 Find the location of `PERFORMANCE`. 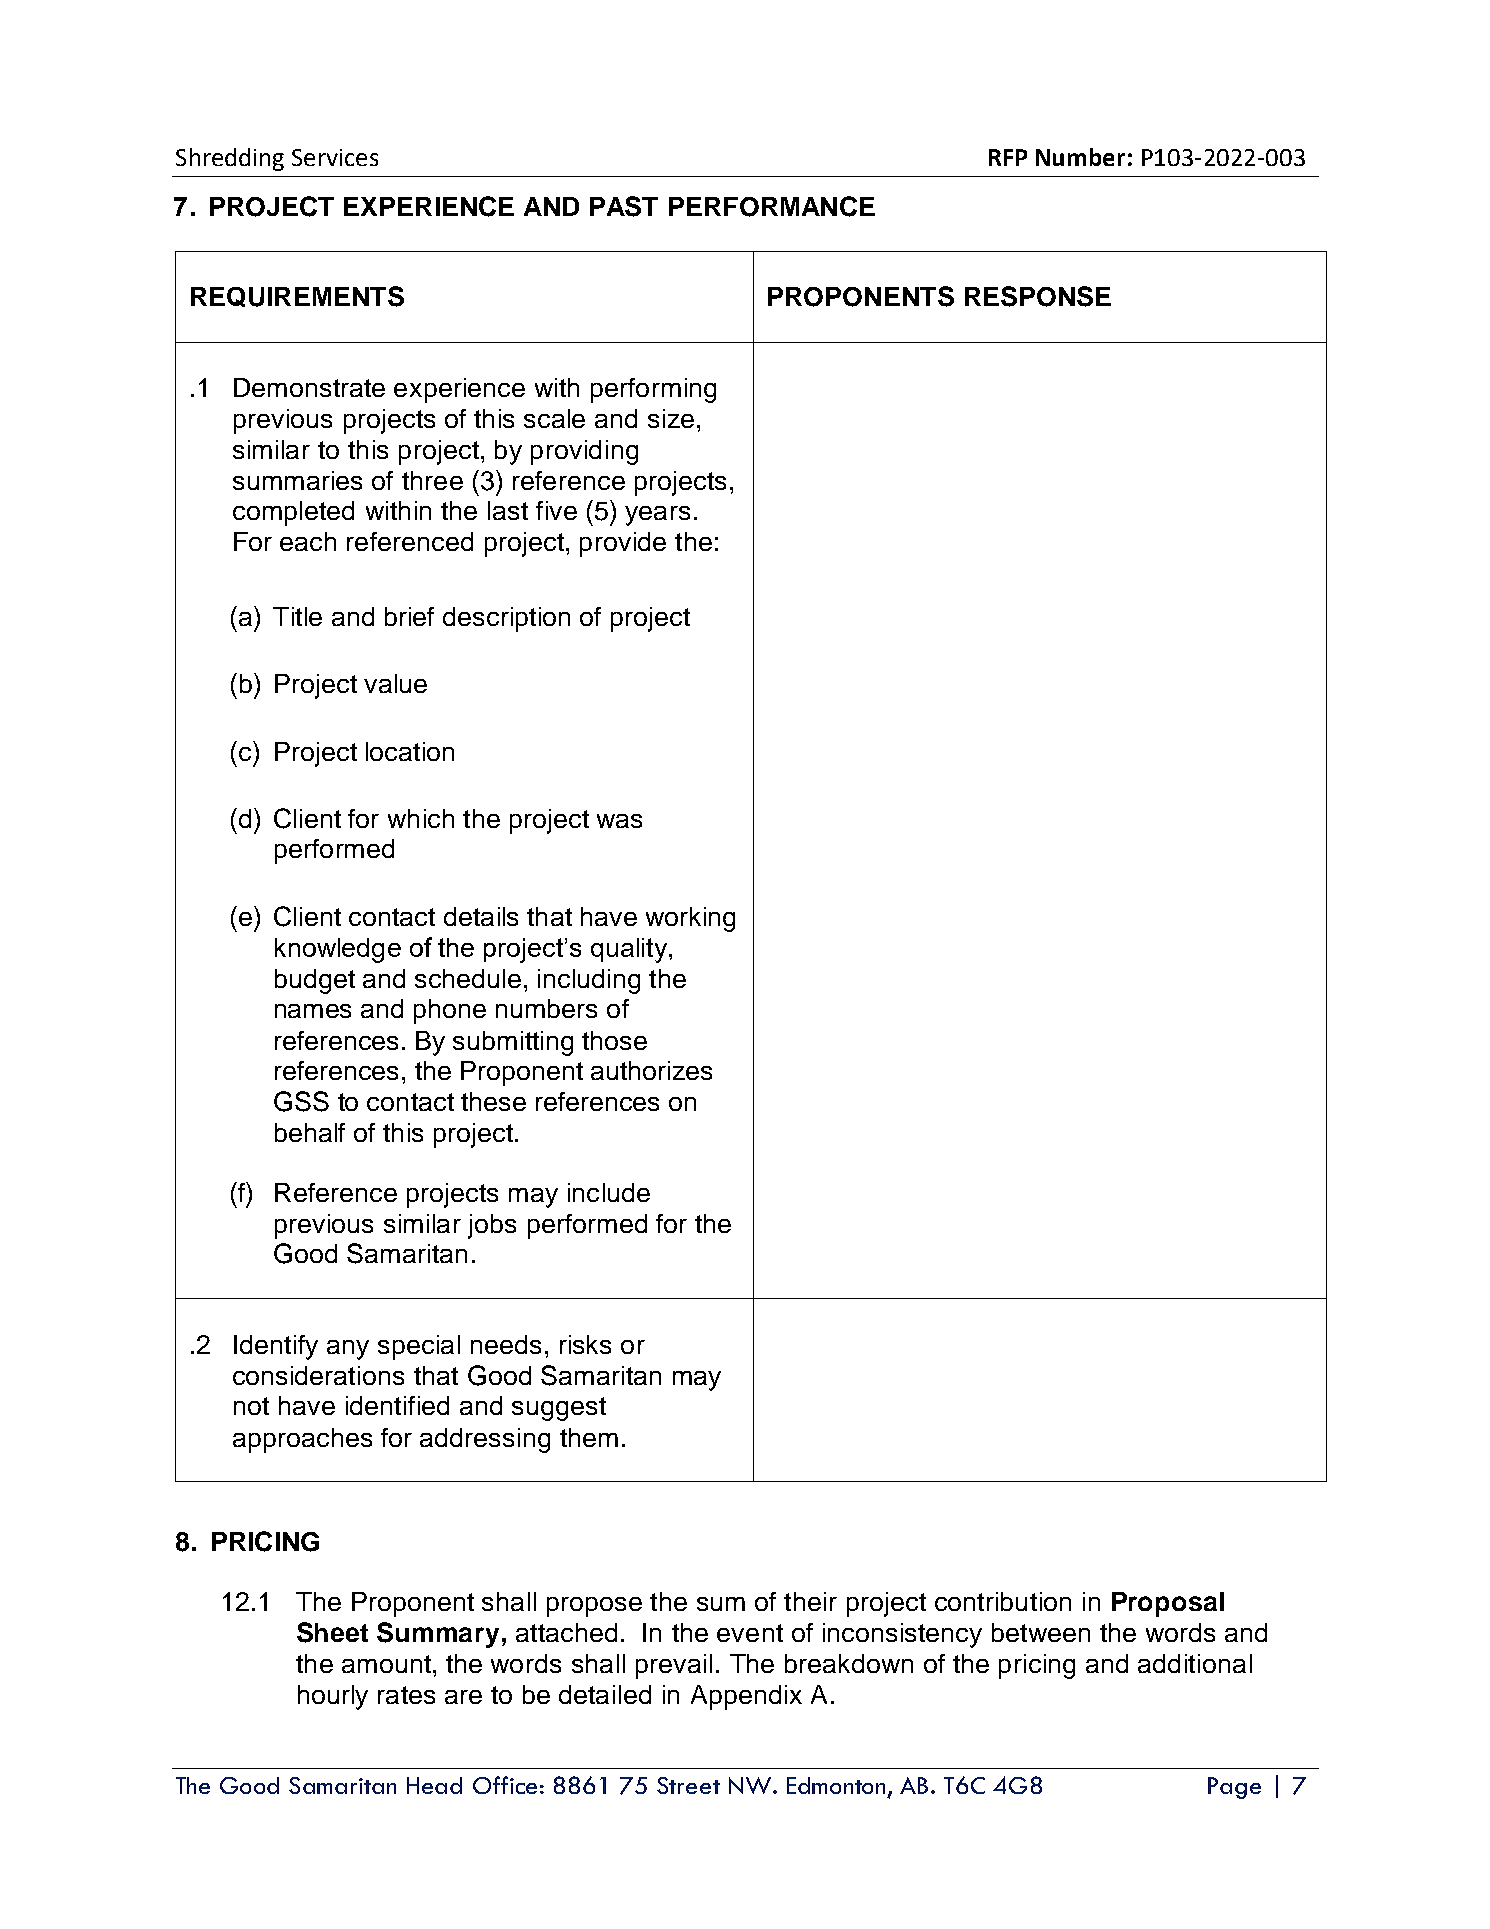

PERFORMANCE is located at coordinates (772, 206).
